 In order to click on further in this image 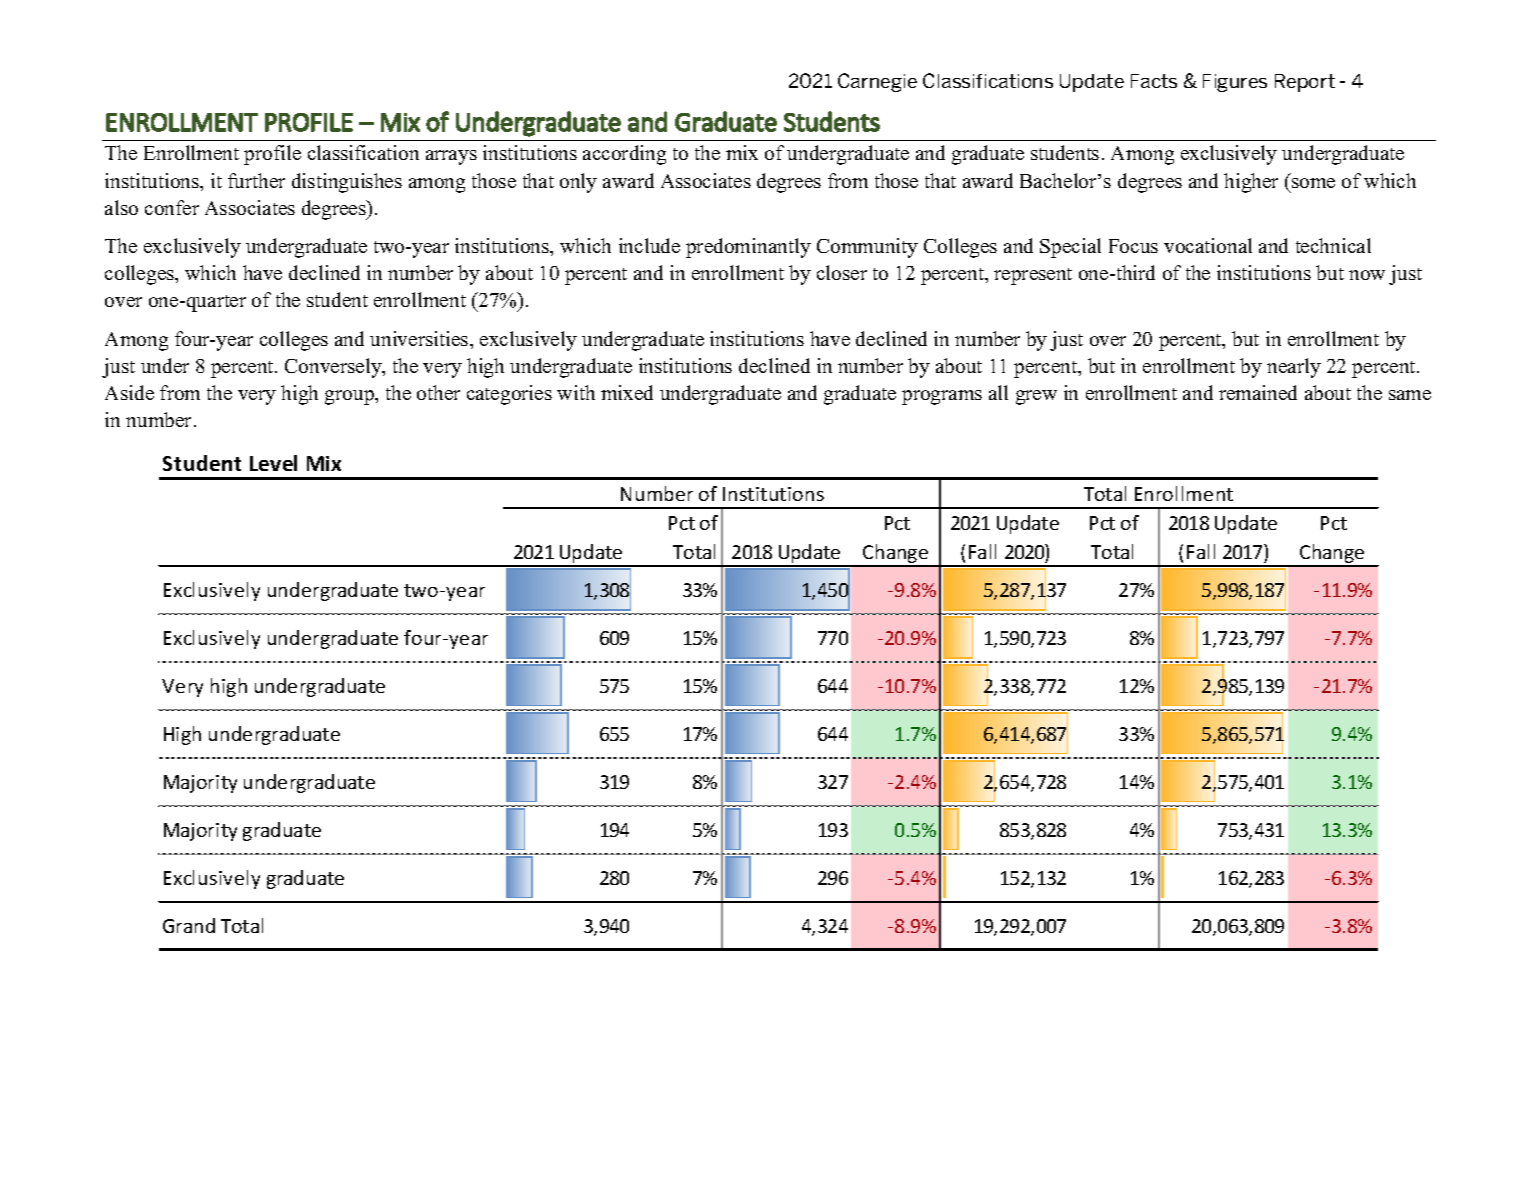, I will do `click(256, 180)`.
